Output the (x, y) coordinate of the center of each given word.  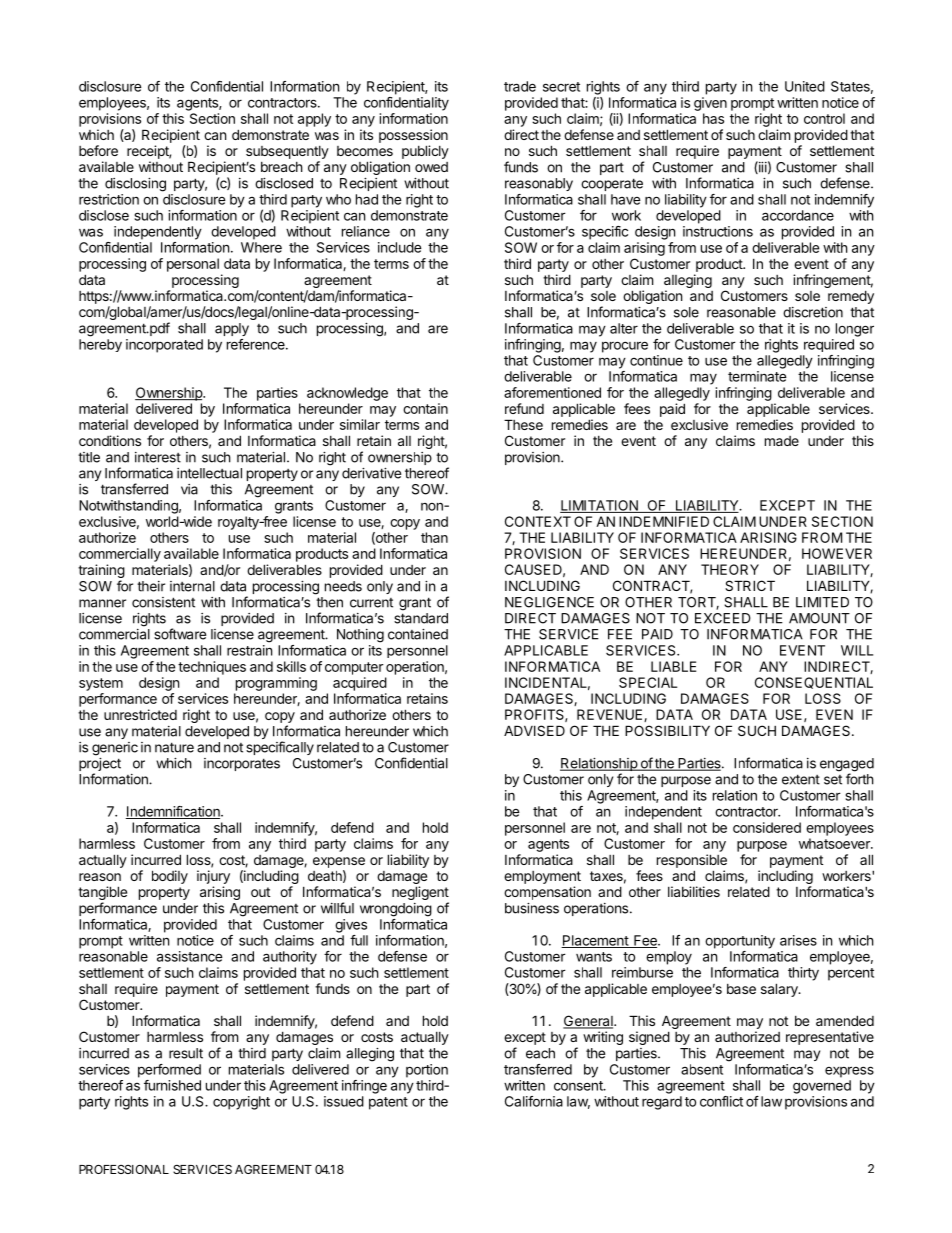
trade (520, 86)
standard (421, 618)
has (713, 118)
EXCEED (723, 618)
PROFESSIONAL (124, 1169)
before (98, 150)
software (180, 634)
